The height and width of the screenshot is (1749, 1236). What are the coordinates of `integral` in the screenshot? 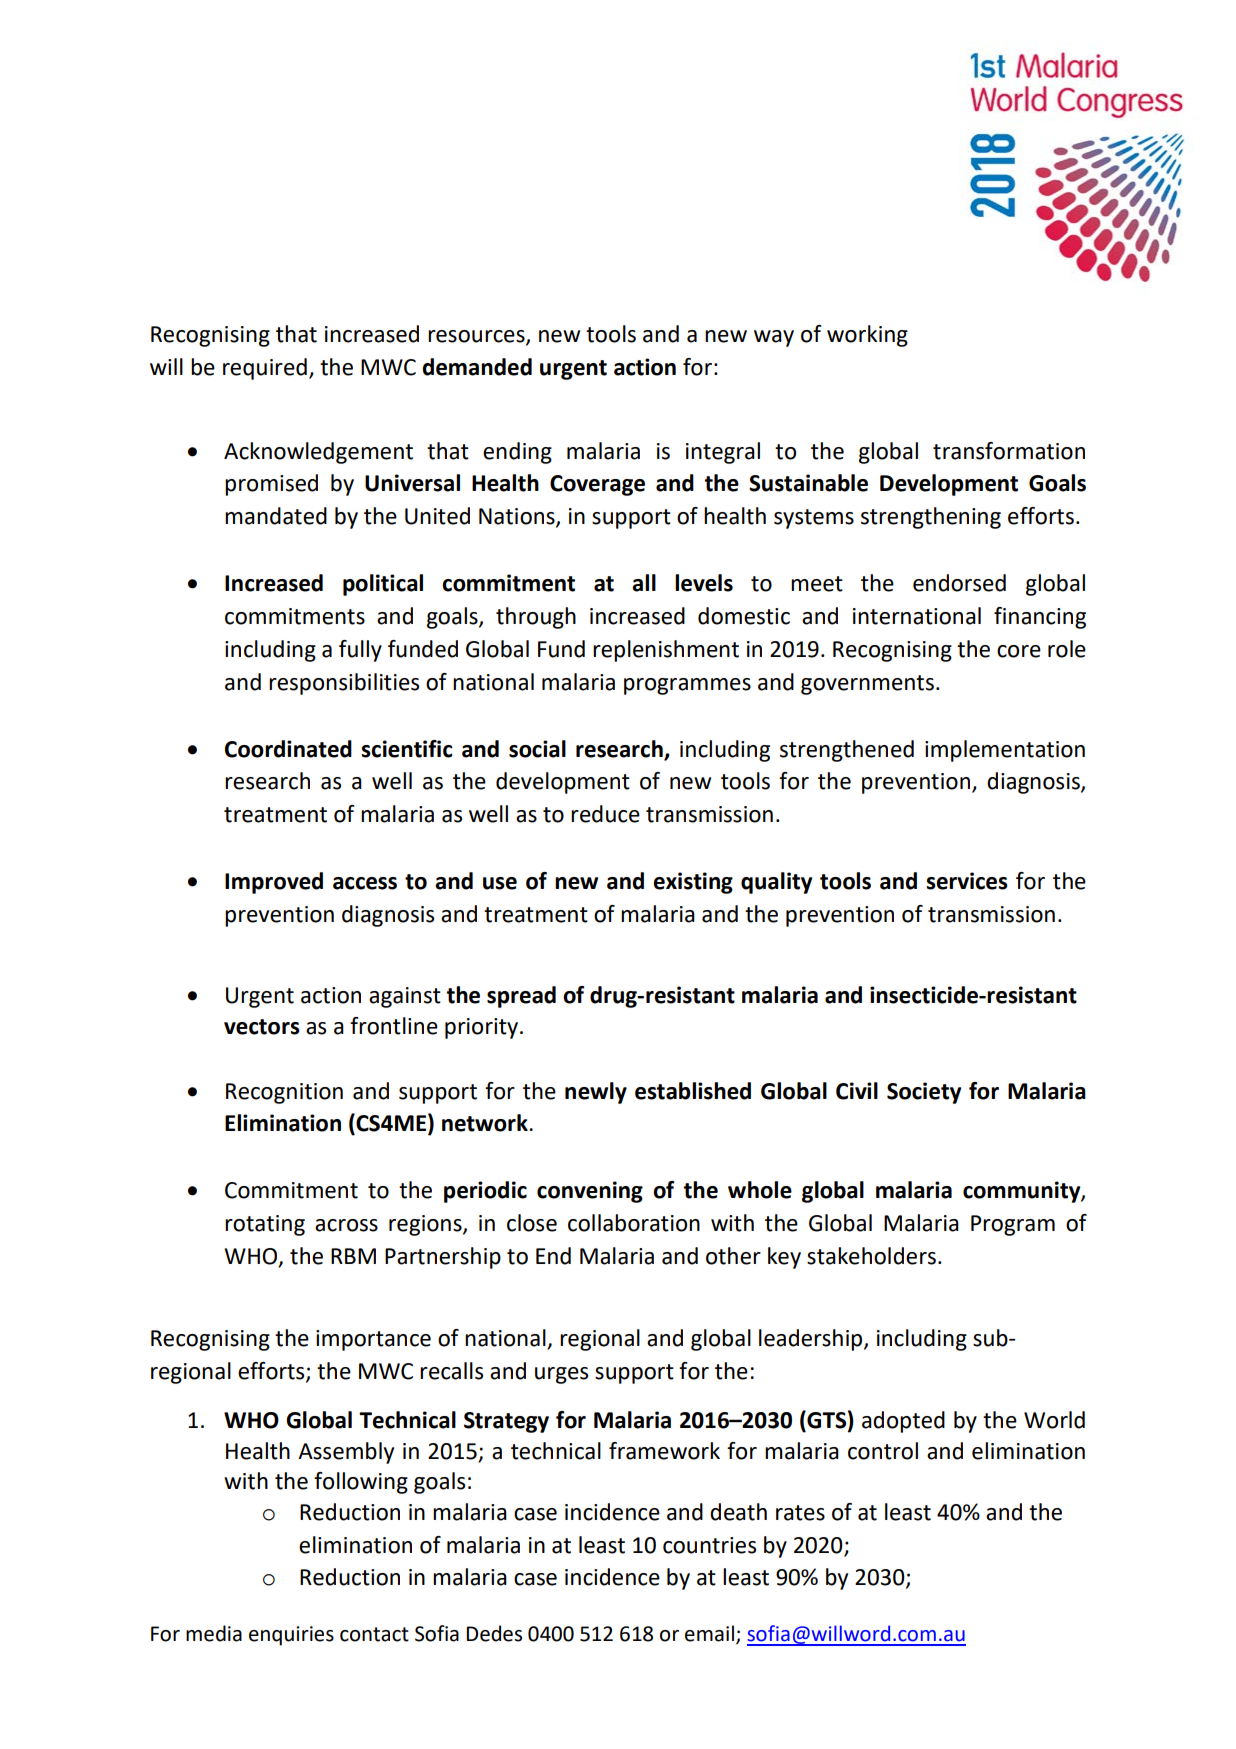 It's located at (723, 453).
